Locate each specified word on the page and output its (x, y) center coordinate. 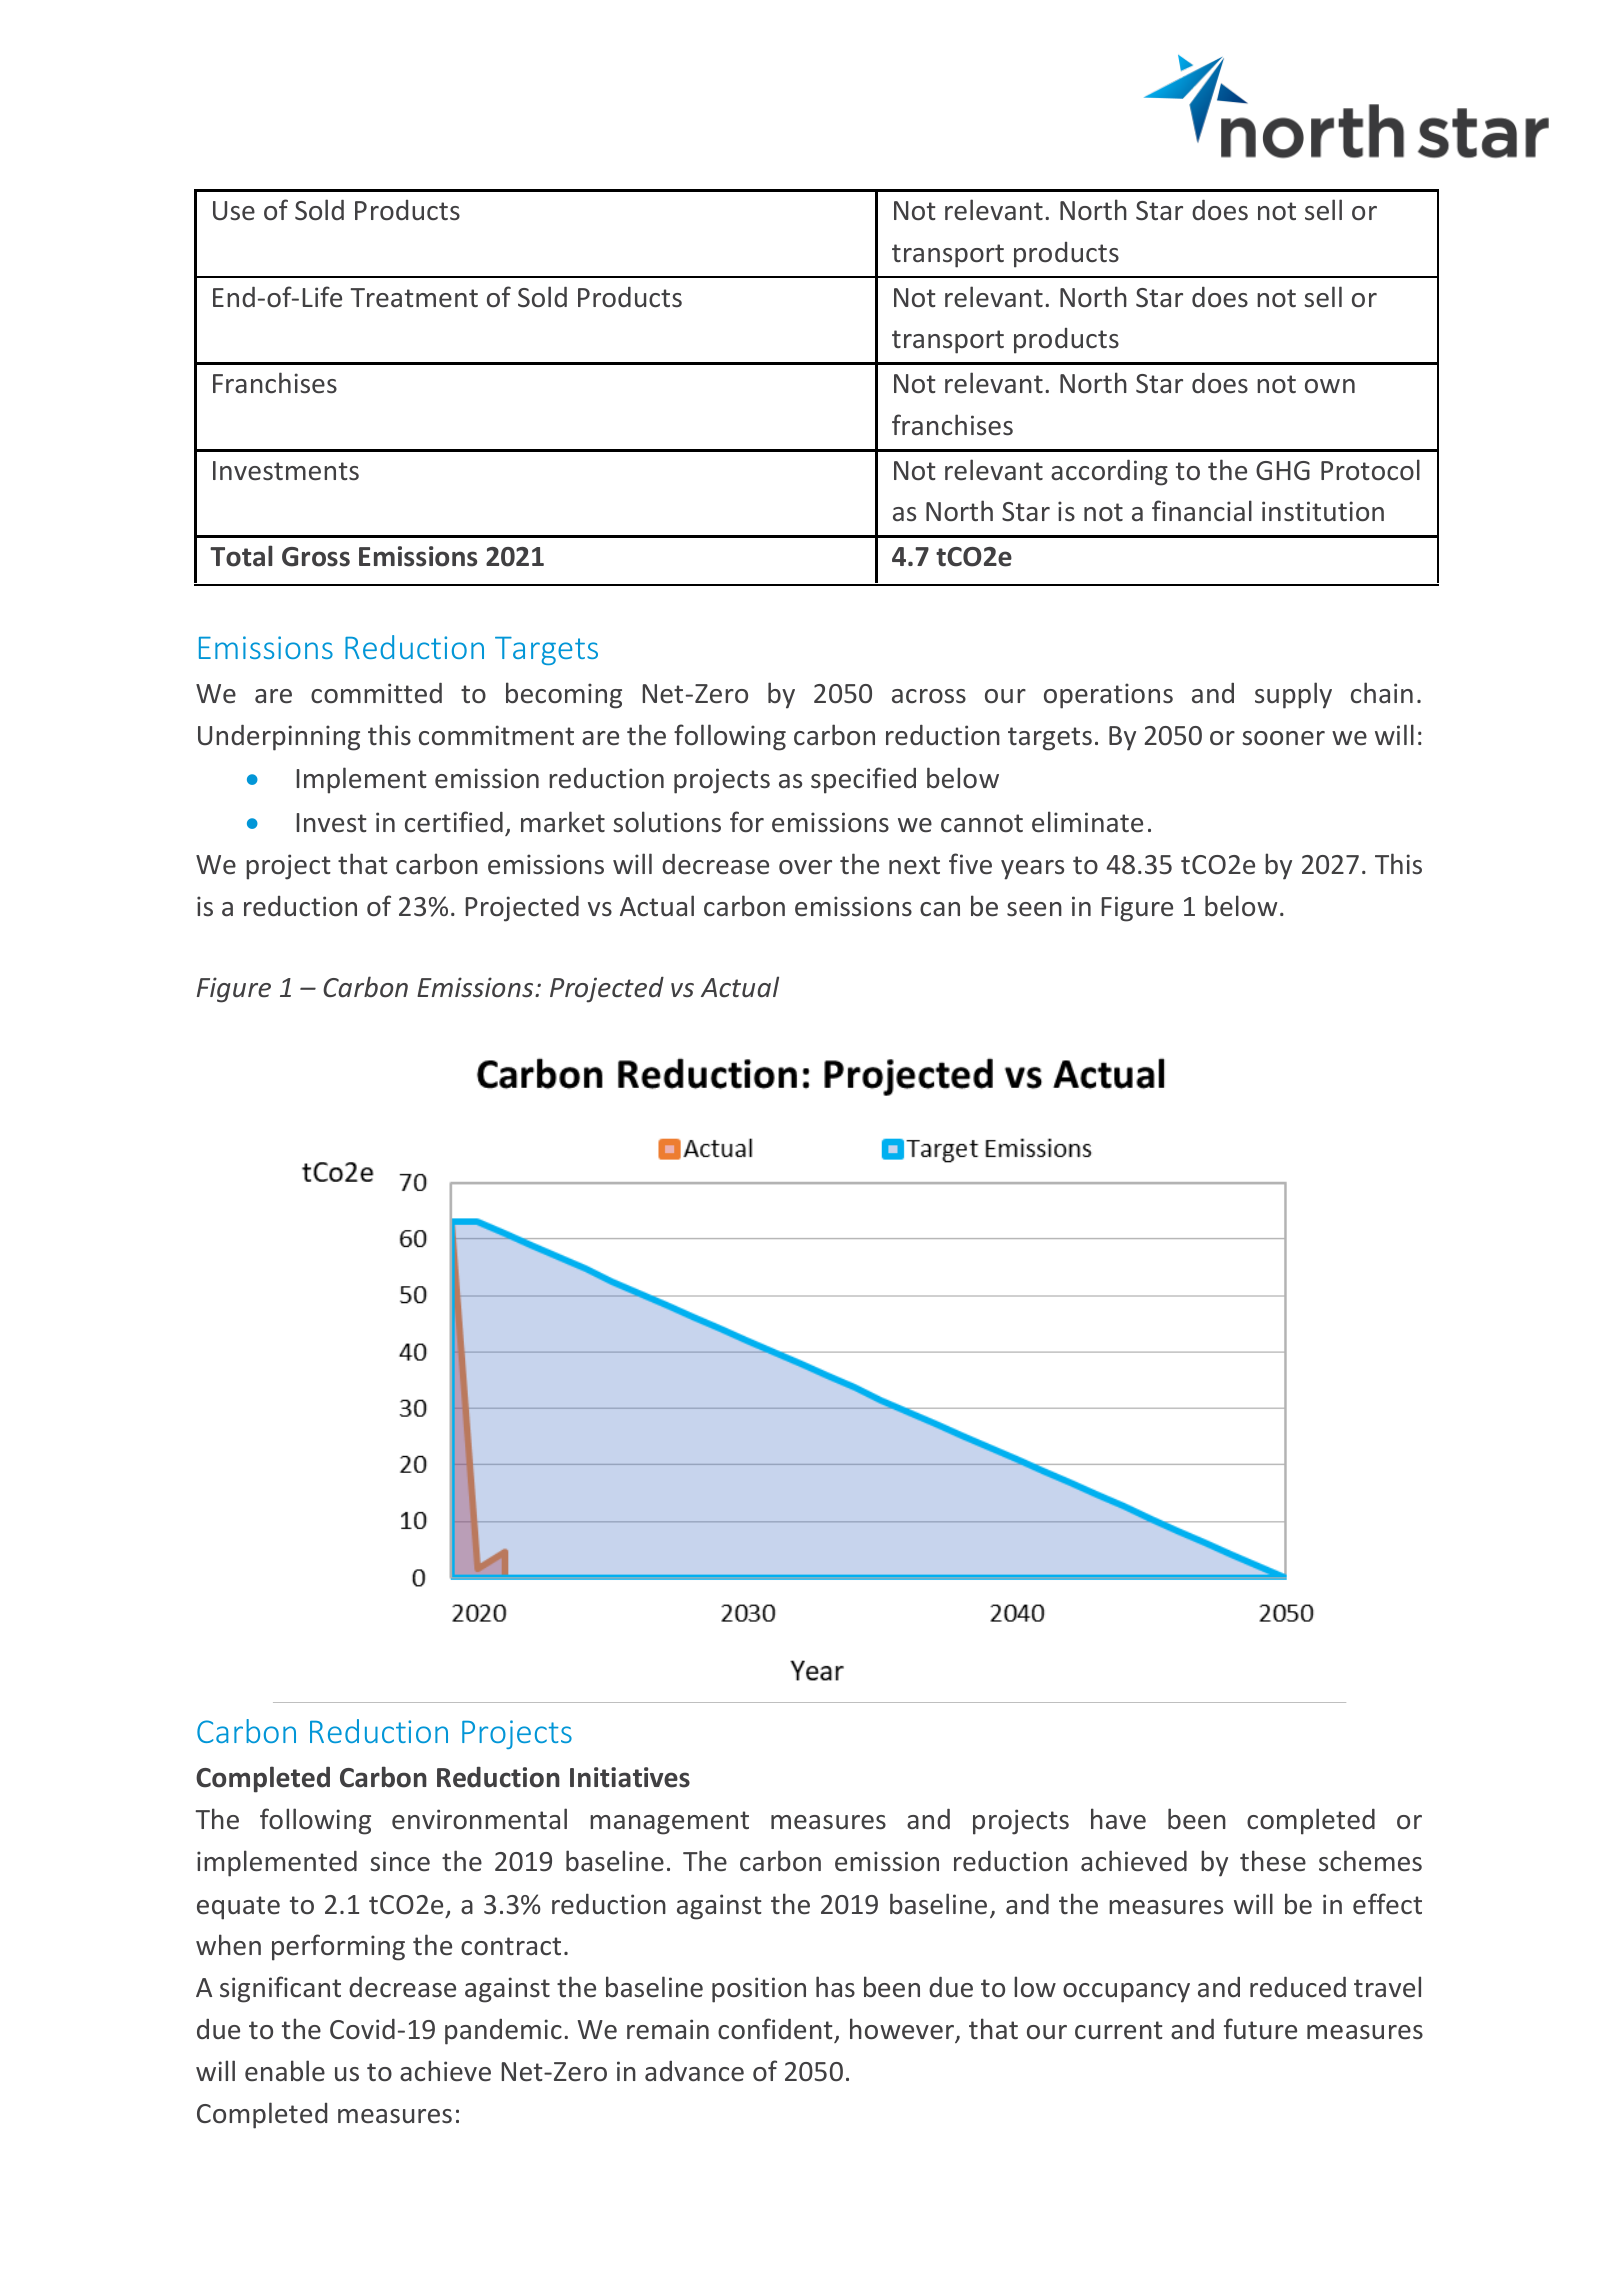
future (1260, 2029)
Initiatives (630, 1777)
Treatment (414, 298)
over (805, 867)
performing (338, 1947)
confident (775, 2029)
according (1109, 473)
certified (454, 822)
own (1330, 386)
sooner (1283, 738)
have (1118, 1819)
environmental (479, 1819)
